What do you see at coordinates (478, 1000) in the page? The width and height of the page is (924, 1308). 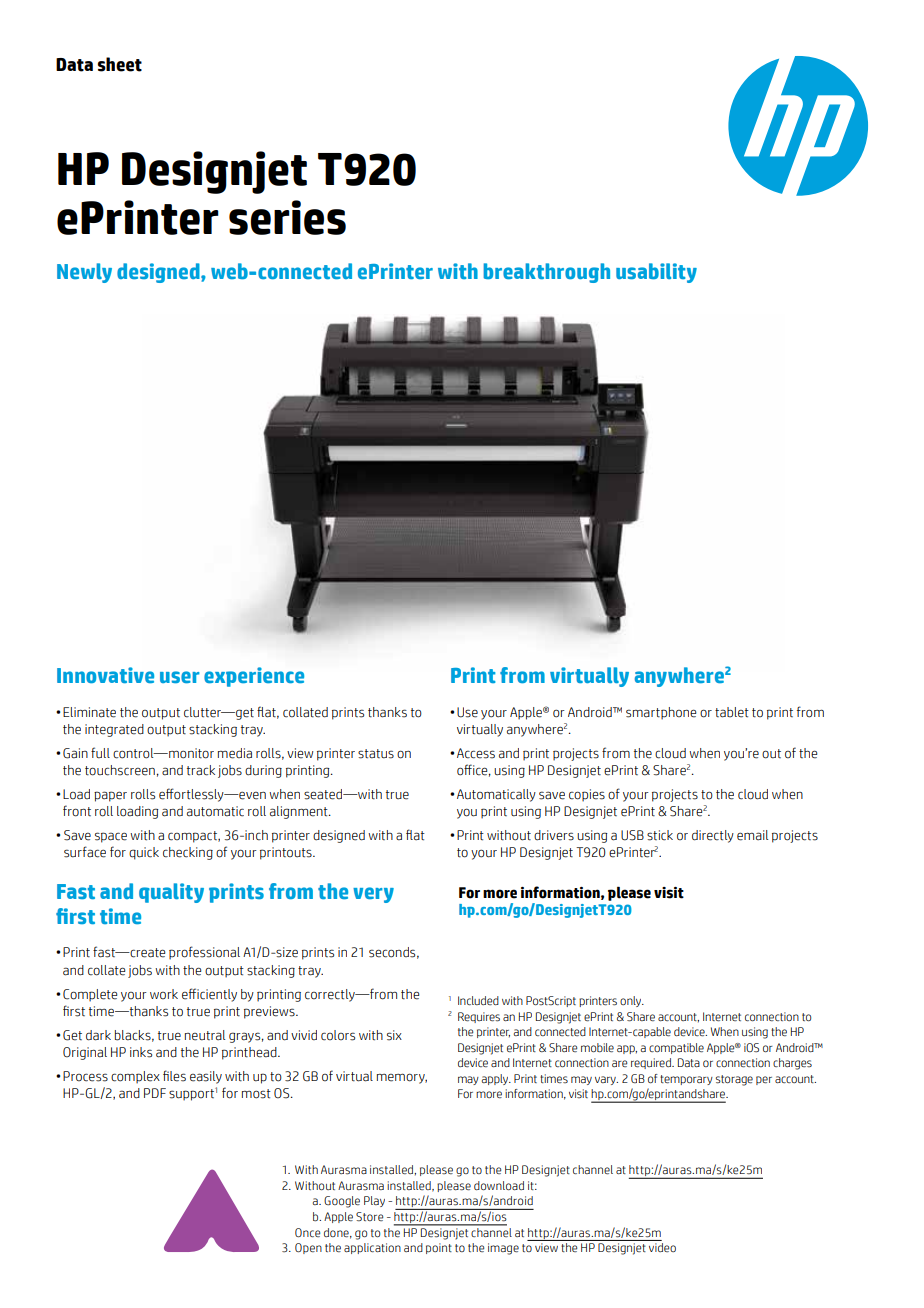 I see `Included` at bounding box center [478, 1000].
